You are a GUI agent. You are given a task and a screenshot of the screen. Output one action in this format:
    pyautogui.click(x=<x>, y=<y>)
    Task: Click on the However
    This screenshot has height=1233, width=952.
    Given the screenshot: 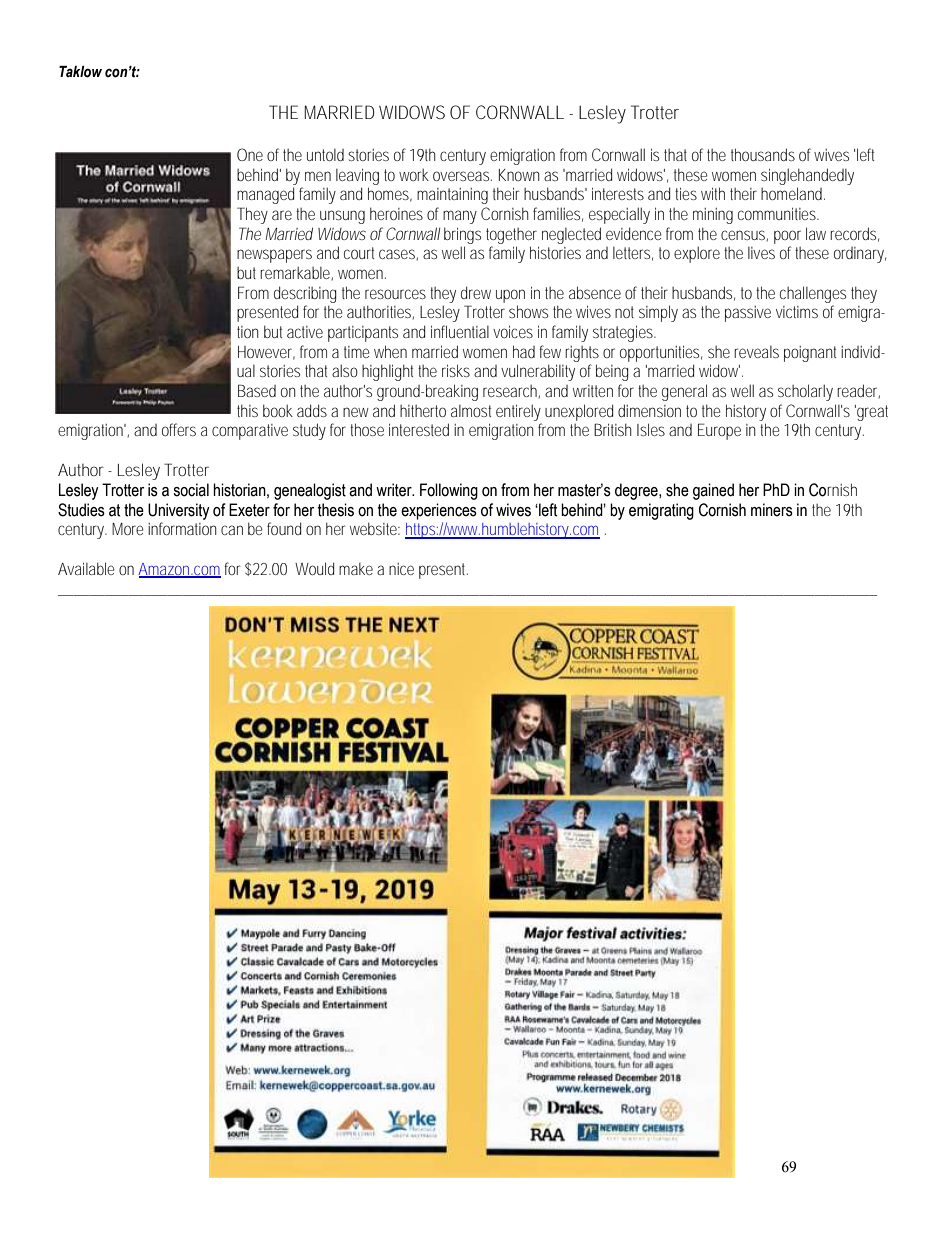 What is the action you would take?
    pyautogui.click(x=266, y=353)
